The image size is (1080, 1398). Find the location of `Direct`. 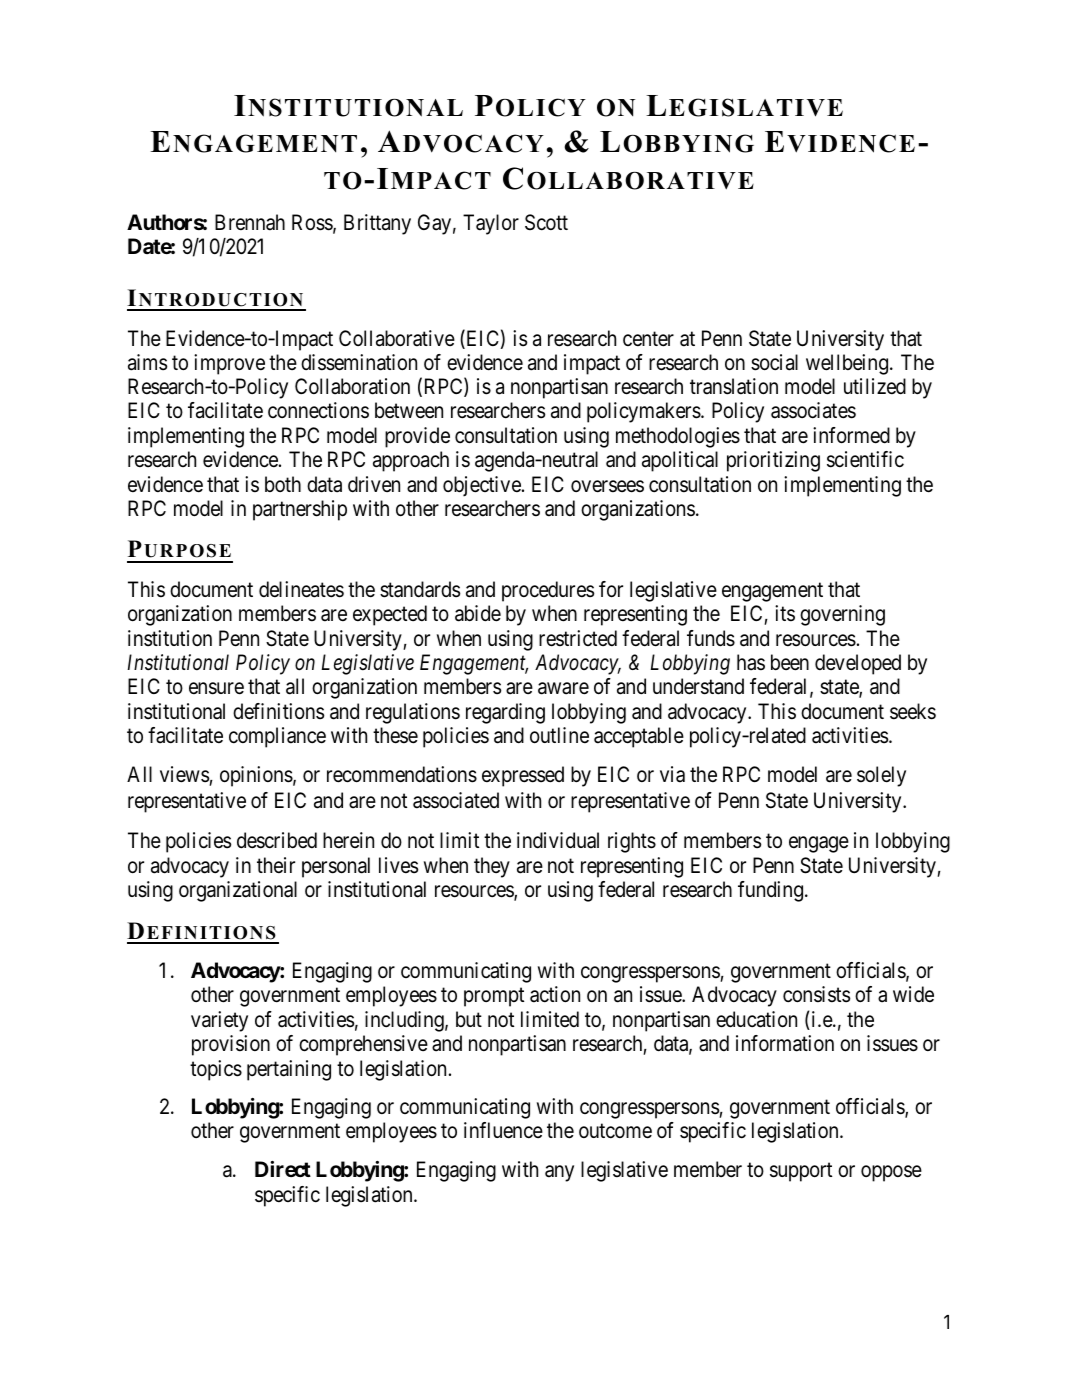

Direct is located at coordinates (283, 1169).
